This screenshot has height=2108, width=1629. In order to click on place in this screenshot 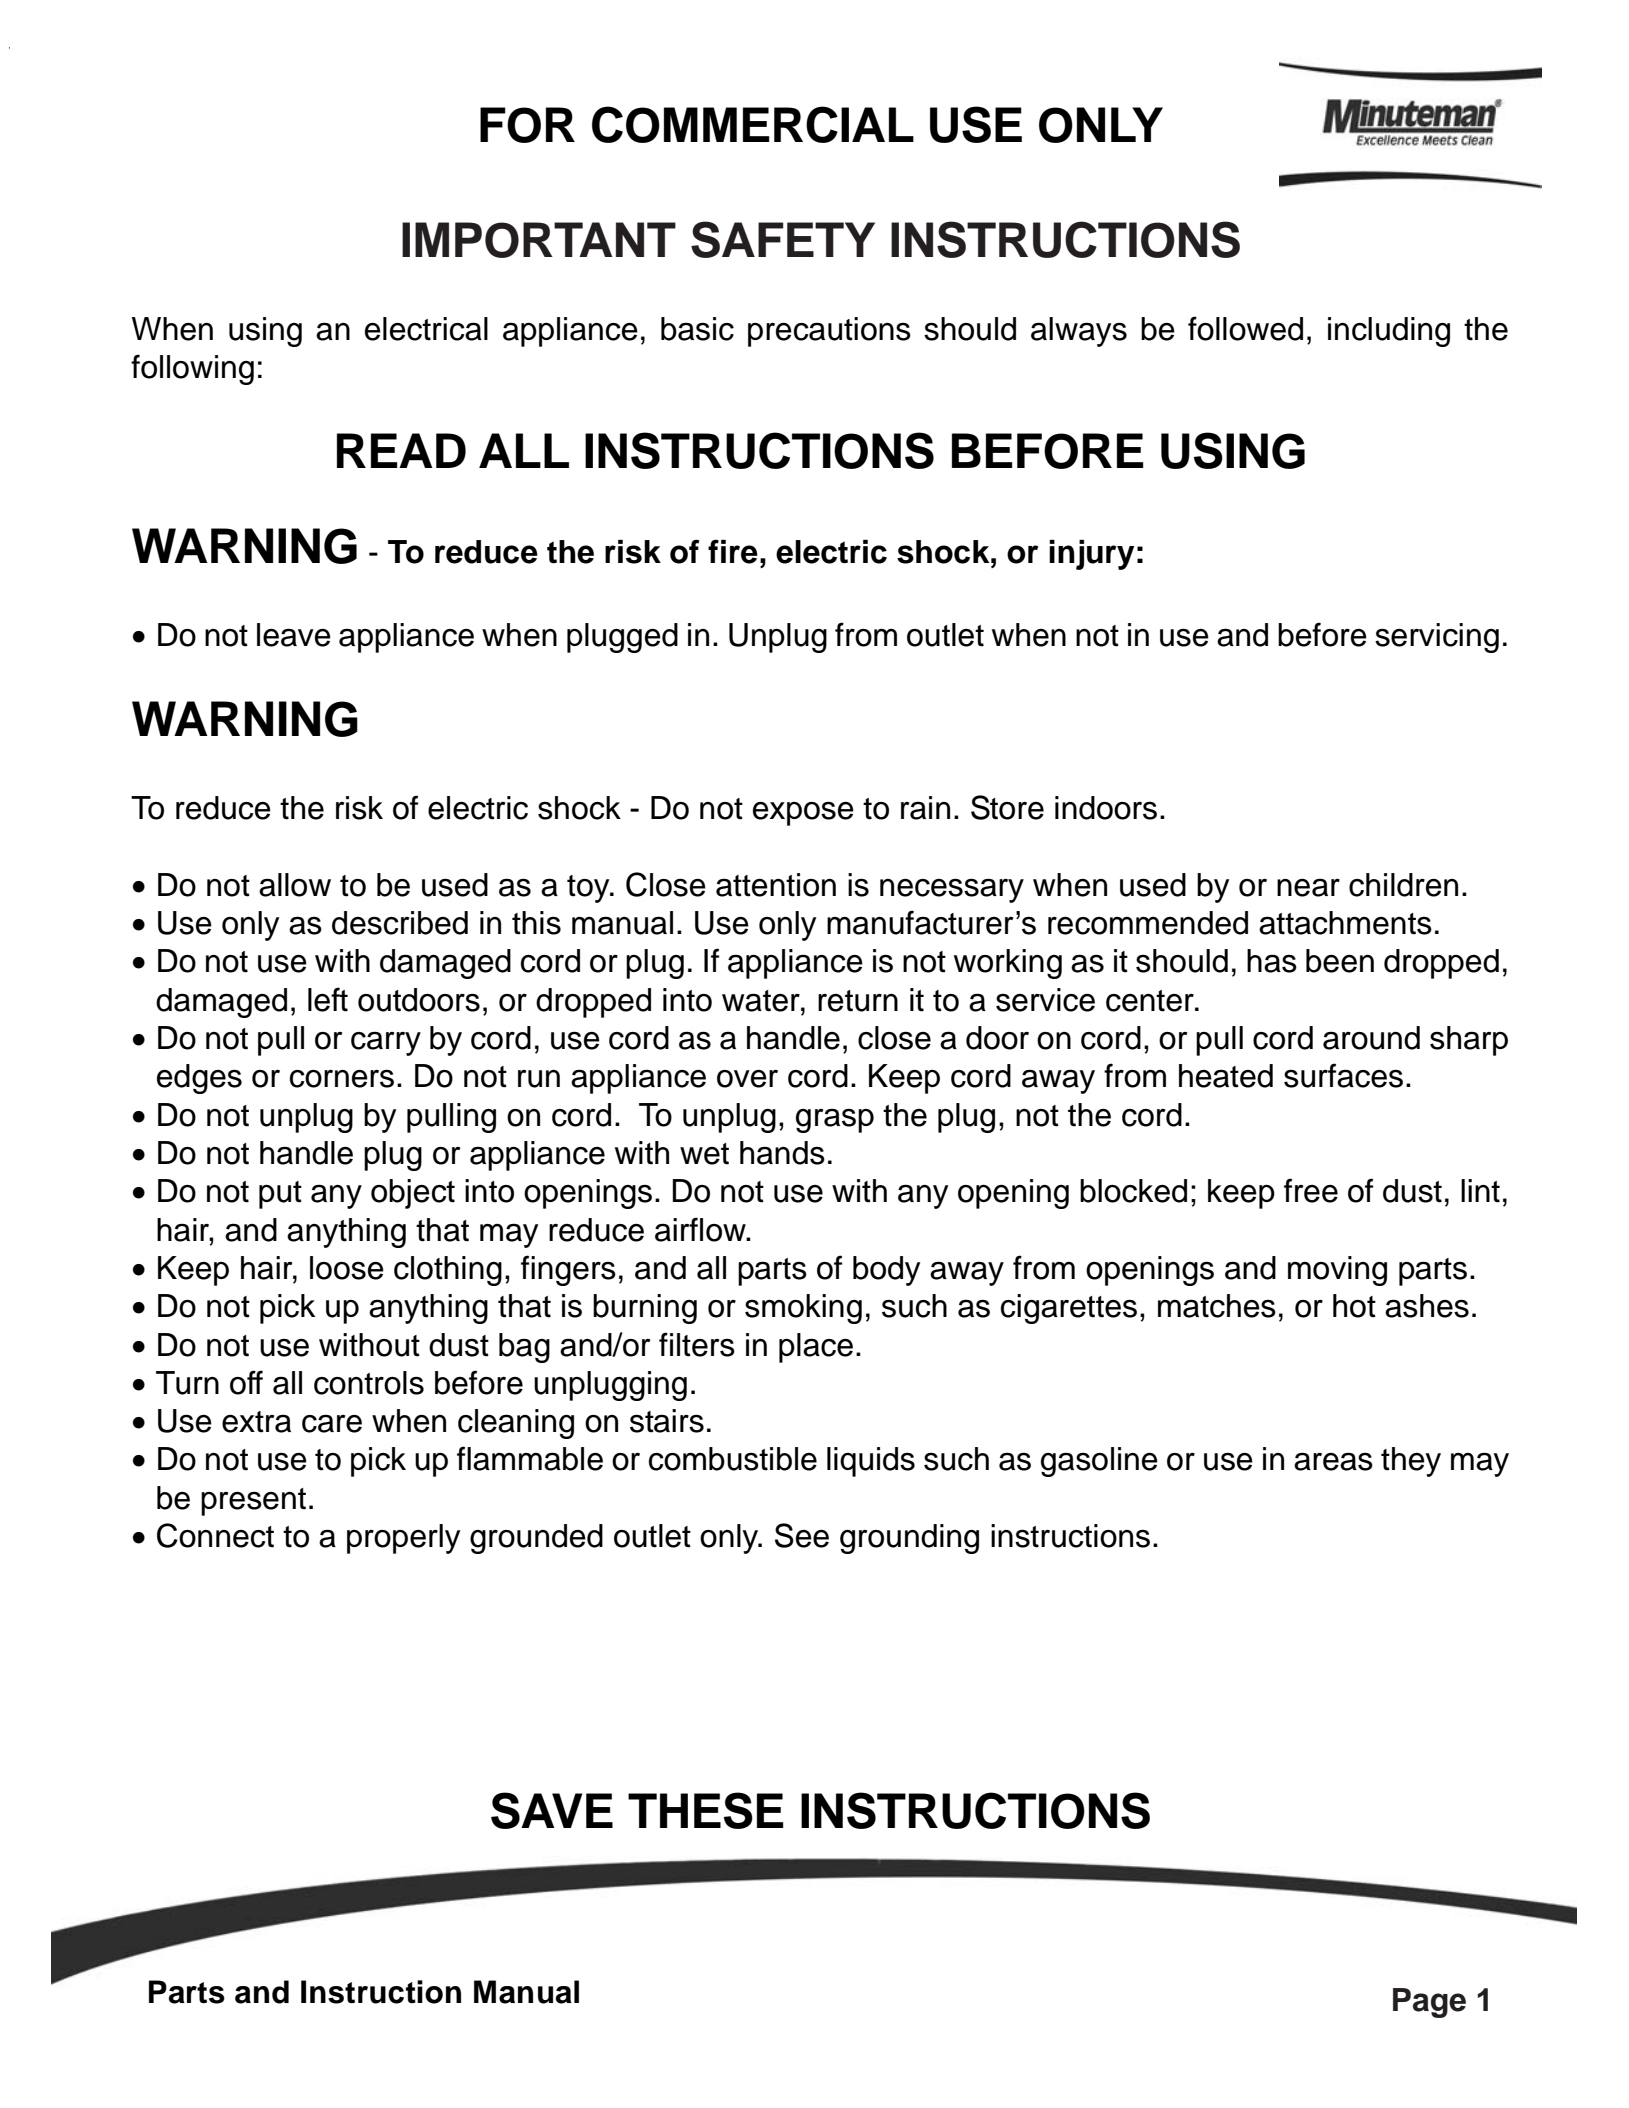, I will do `click(816, 1348)`.
